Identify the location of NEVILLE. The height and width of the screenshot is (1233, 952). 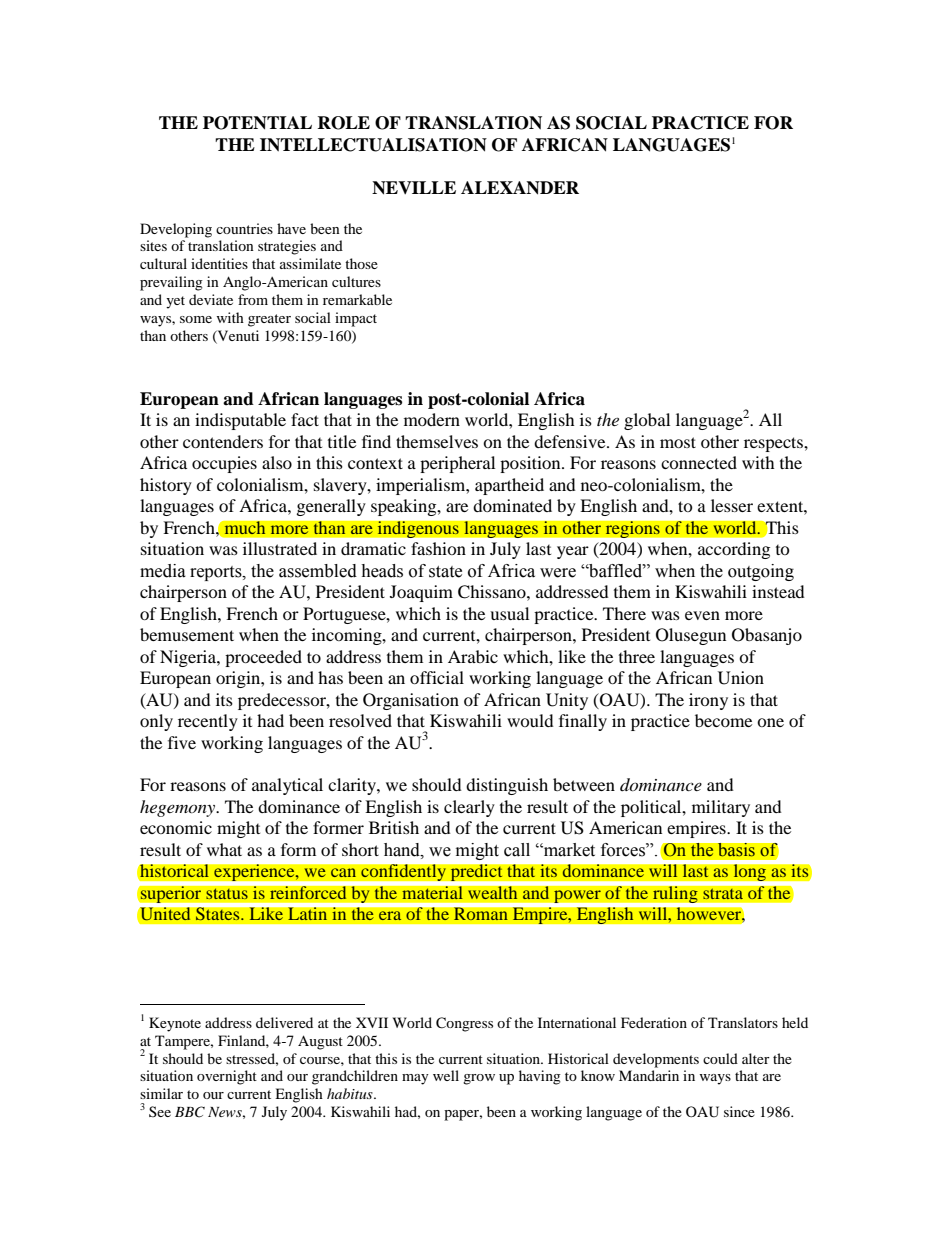
(414, 188).
